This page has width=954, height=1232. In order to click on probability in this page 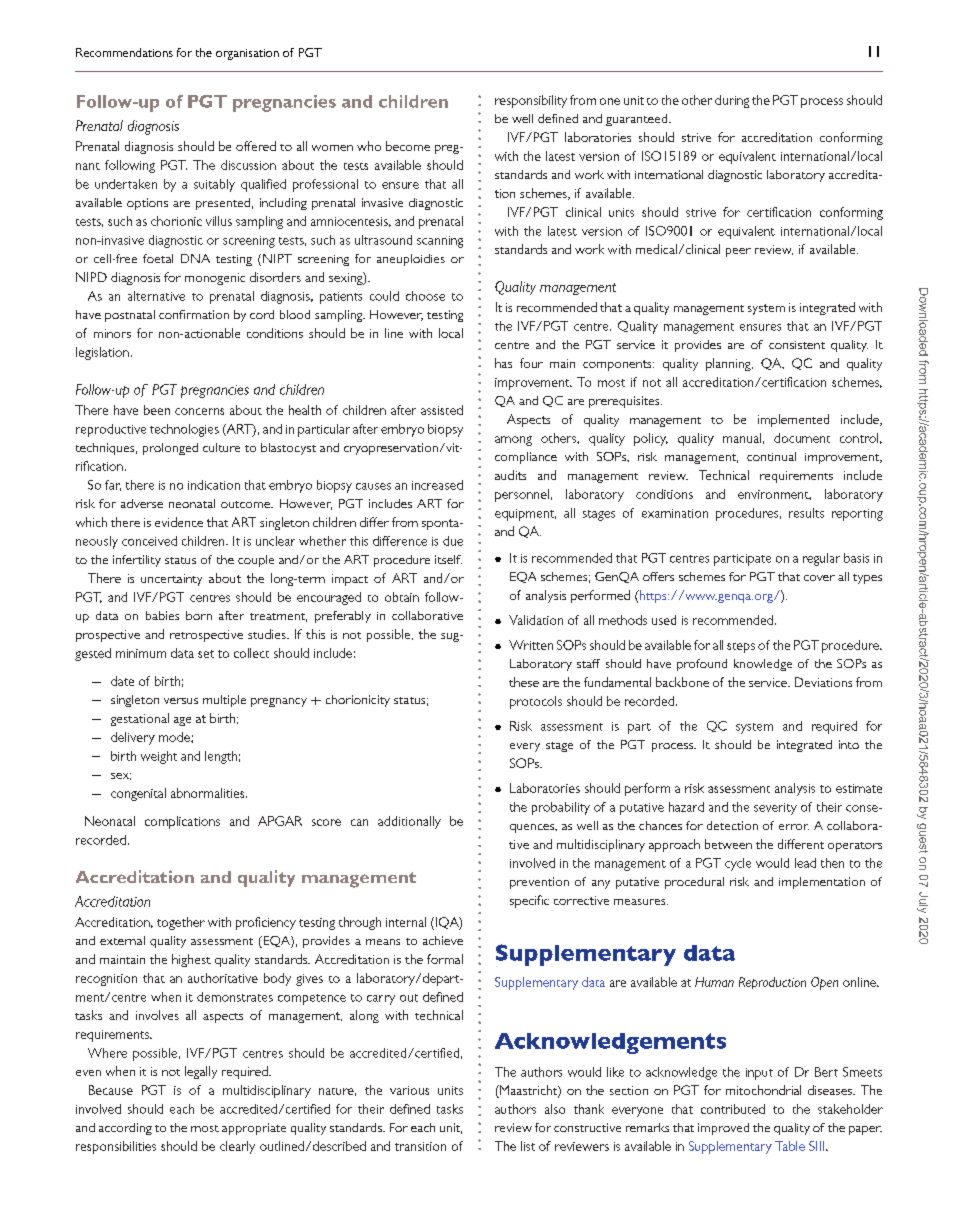, I will do `click(561, 808)`.
